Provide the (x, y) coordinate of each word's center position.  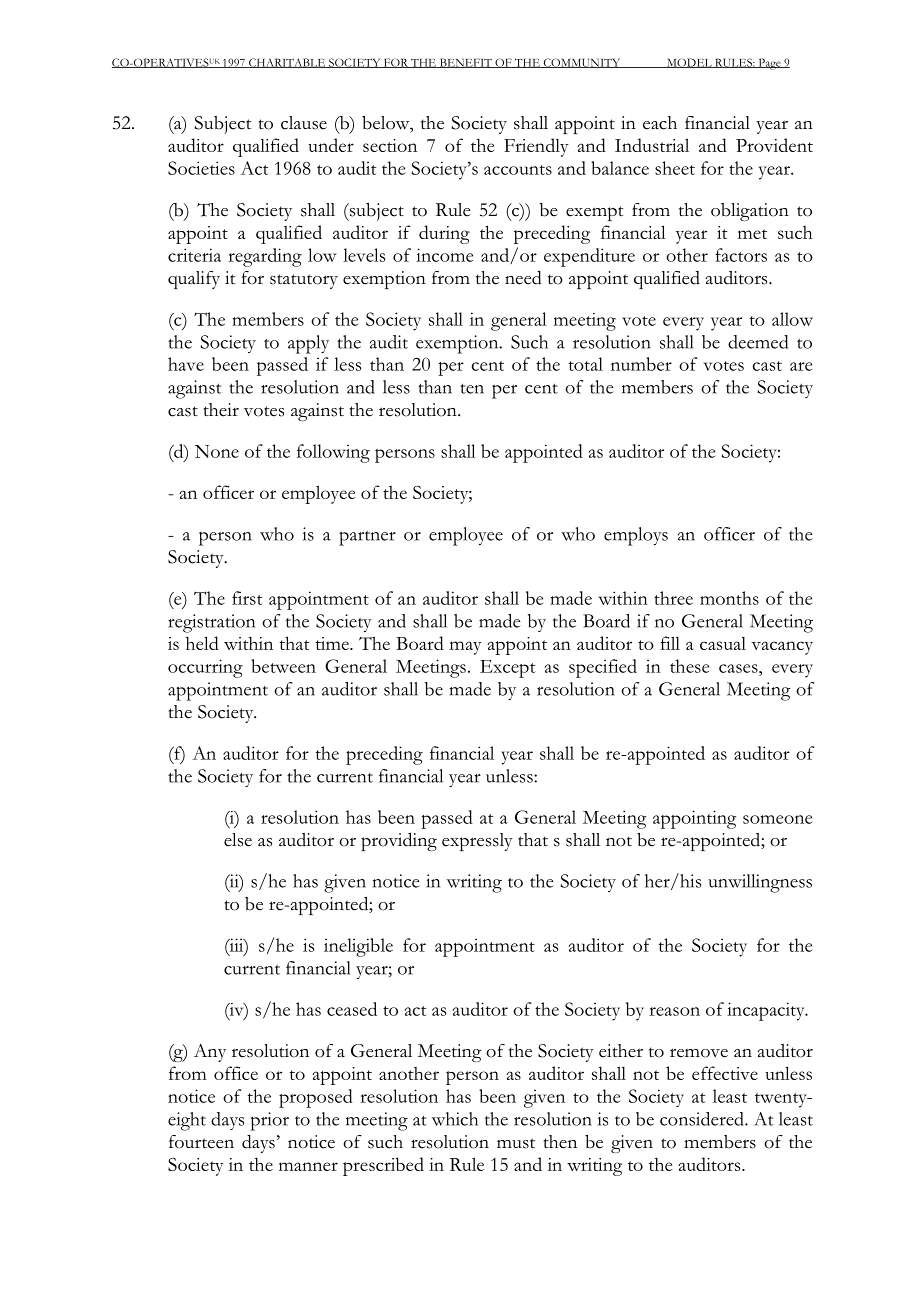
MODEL (689, 63)
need (523, 278)
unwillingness (760, 883)
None (217, 451)
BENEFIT (465, 63)
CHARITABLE (287, 63)
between (283, 666)
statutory (304, 281)
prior (269, 1121)
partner (367, 538)
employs (636, 536)
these (689, 666)
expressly (477, 842)
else (238, 840)
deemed (758, 342)
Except (508, 669)
